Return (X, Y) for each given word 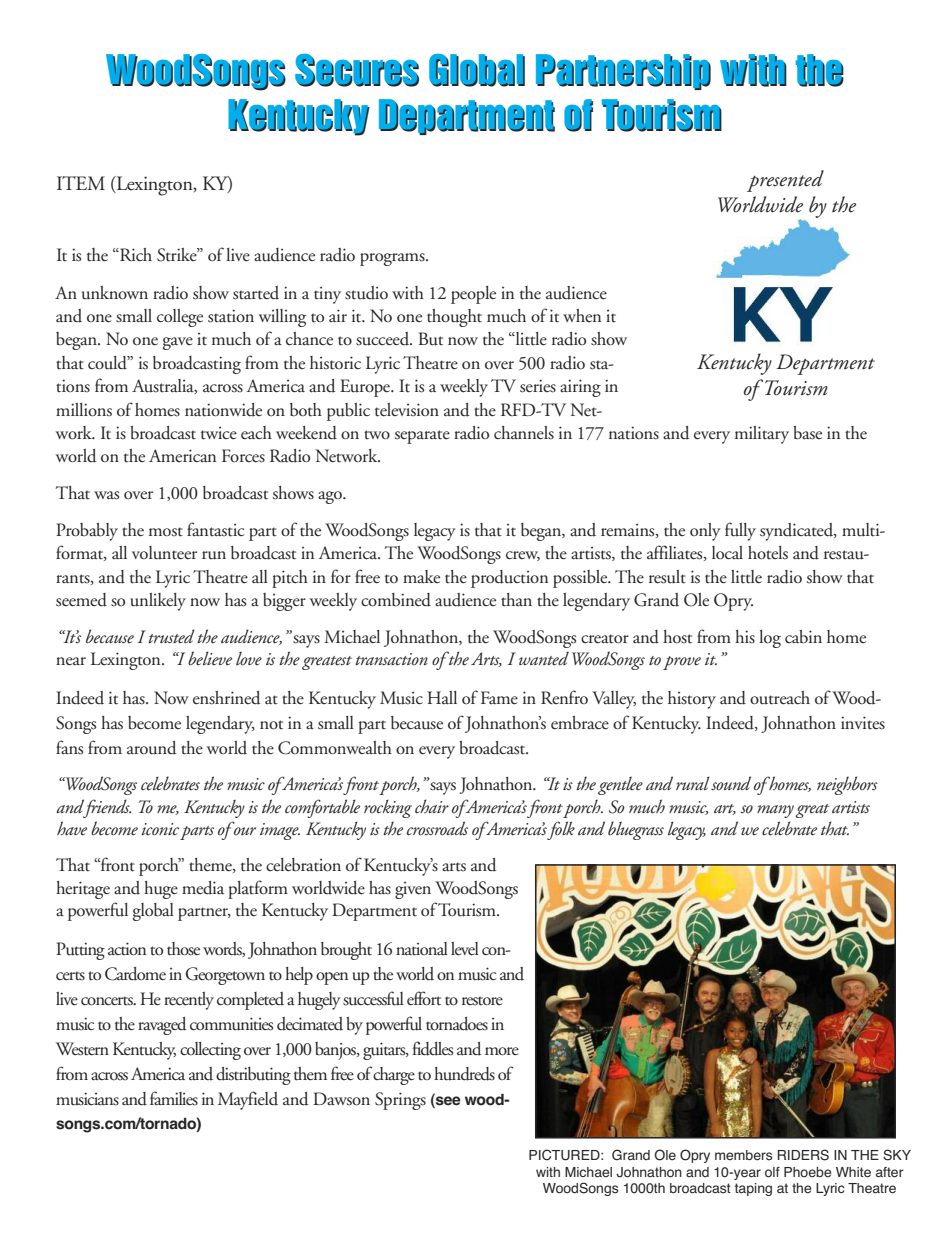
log (770, 639)
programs (393, 259)
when (582, 315)
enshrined (226, 698)
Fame (499, 698)
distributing (253, 1076)
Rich (135, 254)
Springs (400, 1101)
